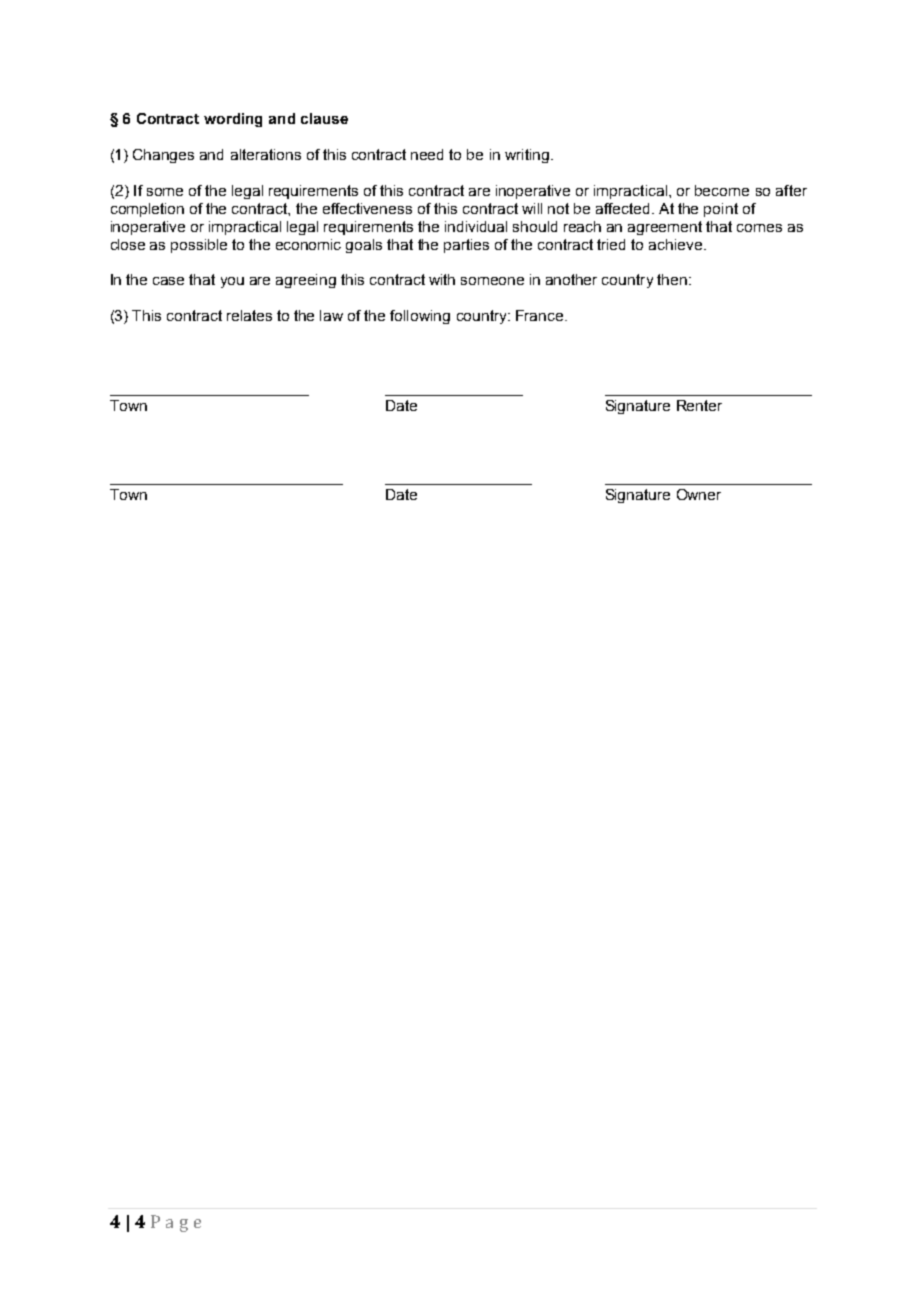 The width and height of the image is (924, 1309). Describe the element at coordinates (249, 315) in the image. I see `relates` at that location.
